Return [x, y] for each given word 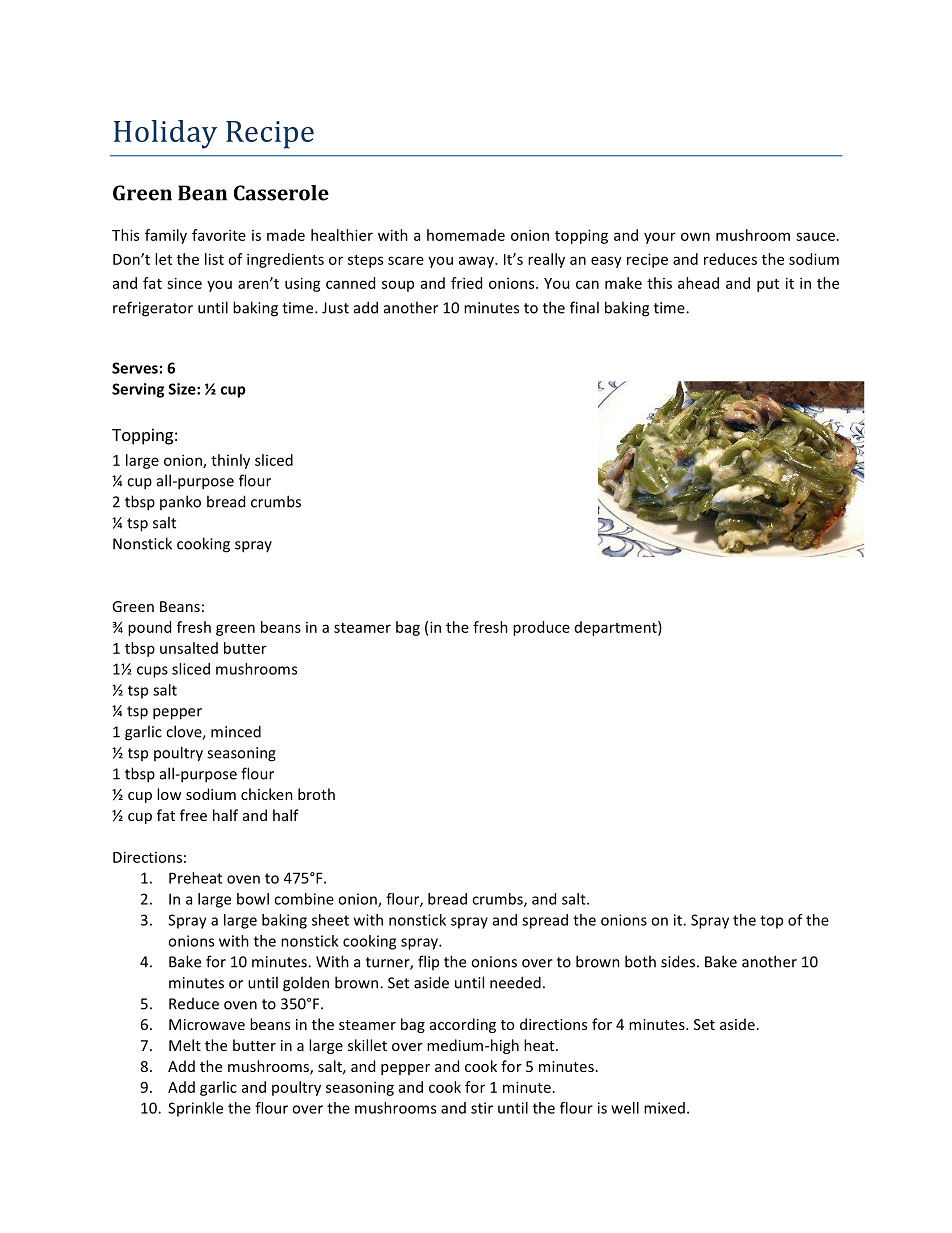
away [477, 262]
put [768, 285]
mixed [664, 1108]
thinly [230, 461]
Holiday [165, 134]
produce [541, 628]
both [640, 961]
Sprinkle [195, 1109]
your [660, 238]
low [169, 794]
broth [316, 794]
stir [482, 1108]
